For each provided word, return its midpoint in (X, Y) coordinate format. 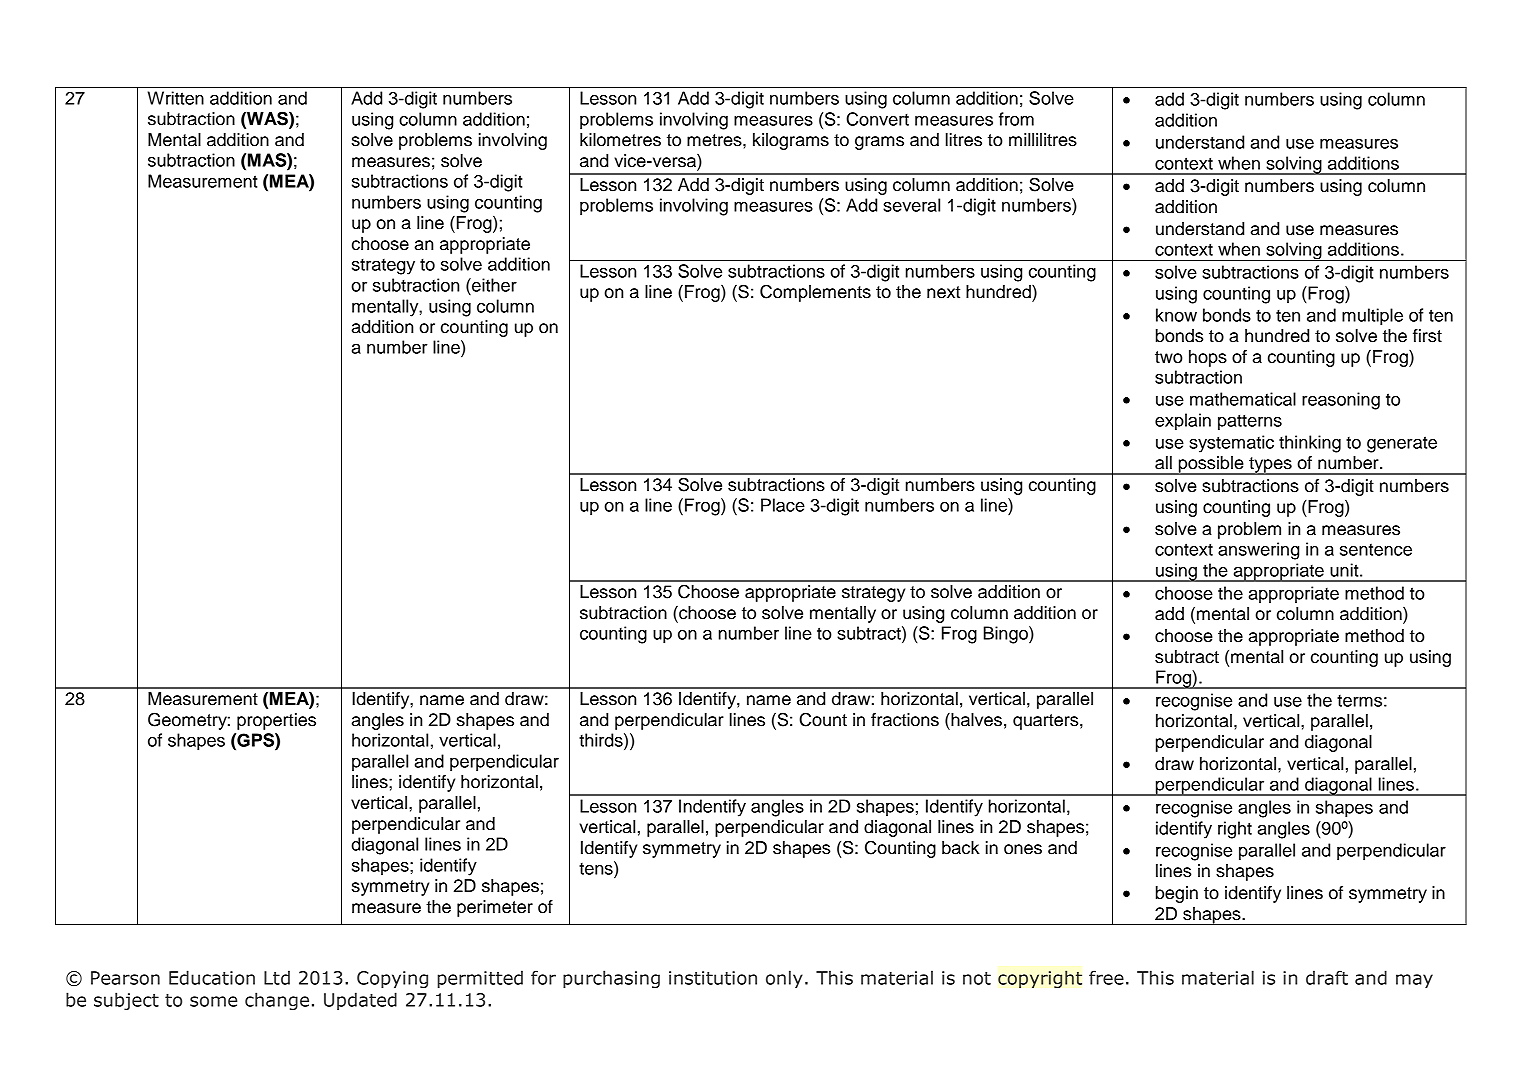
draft (1327, 977)
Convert (877, 119)
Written (176, 98)
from (1016, 119)
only (784, 979)
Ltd (277, 977)
